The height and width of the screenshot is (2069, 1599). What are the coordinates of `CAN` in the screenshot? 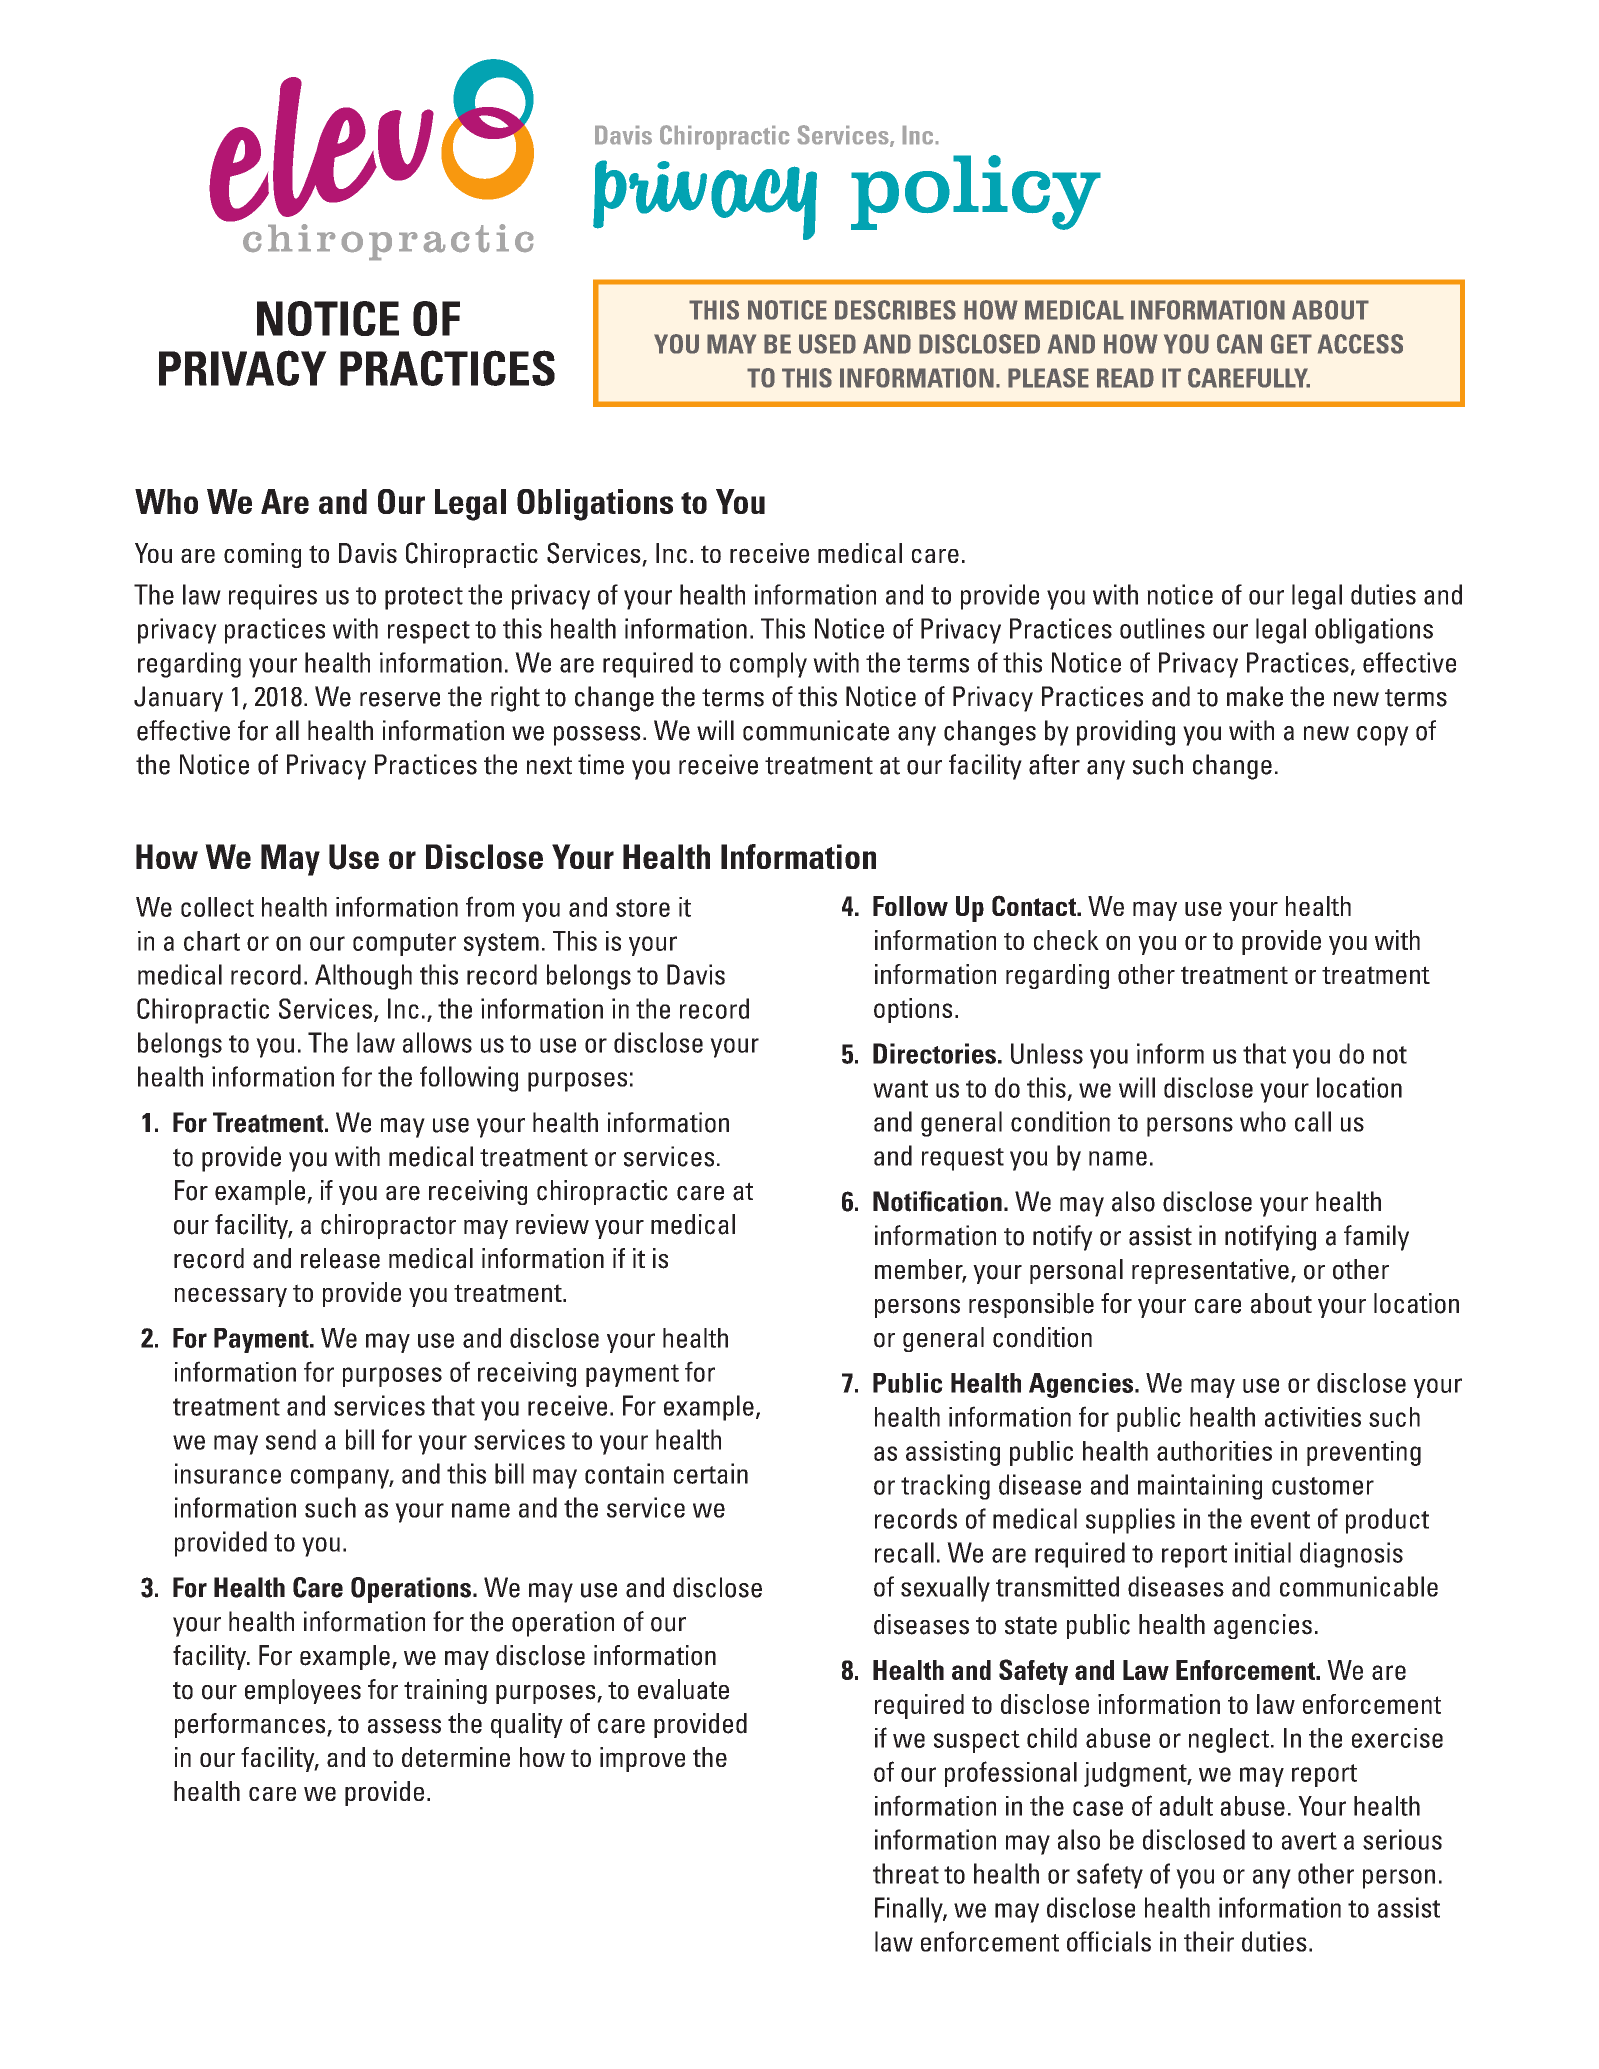 It's located at (1239, 344).
